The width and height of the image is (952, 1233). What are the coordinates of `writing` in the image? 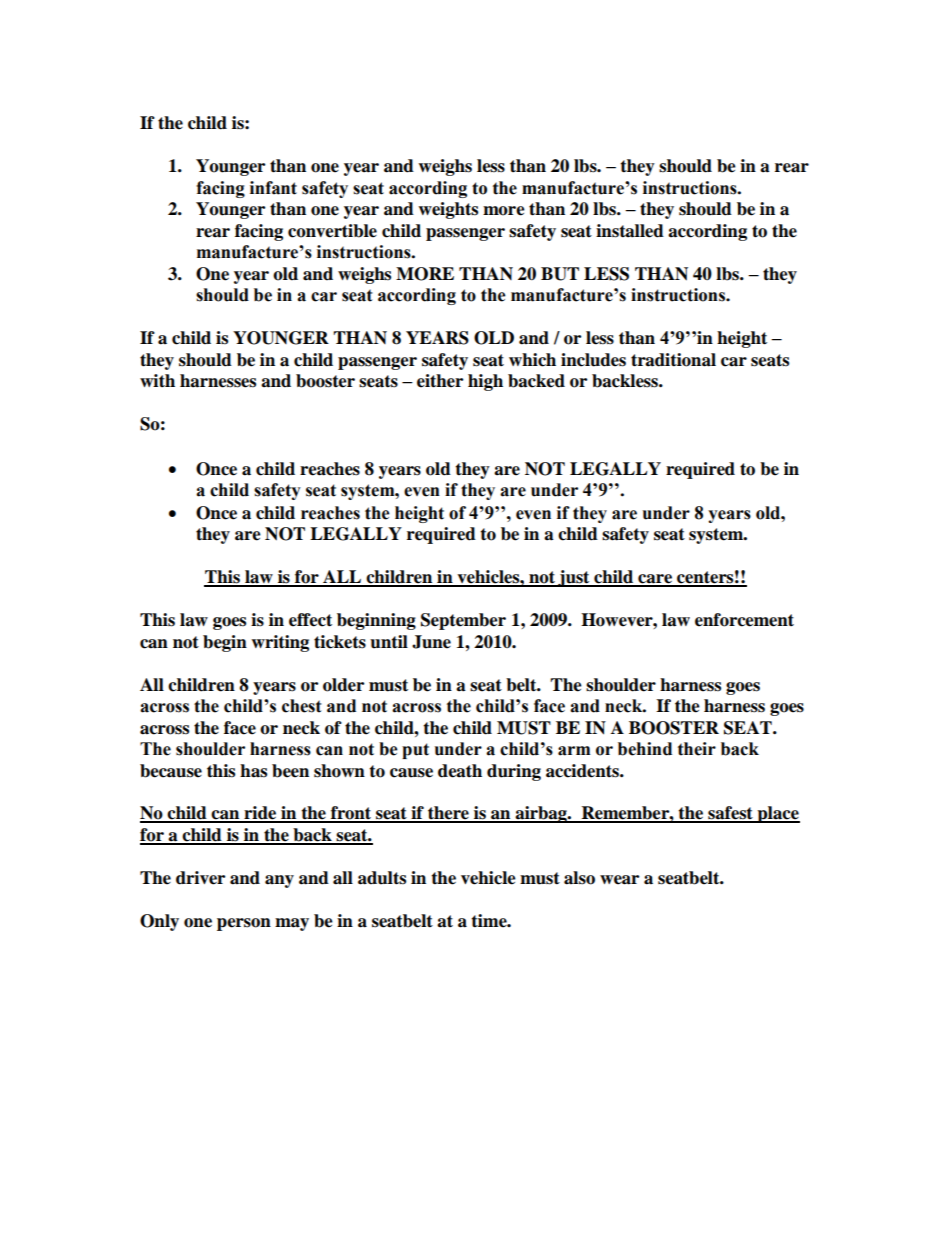 It's located at (280, 643).
